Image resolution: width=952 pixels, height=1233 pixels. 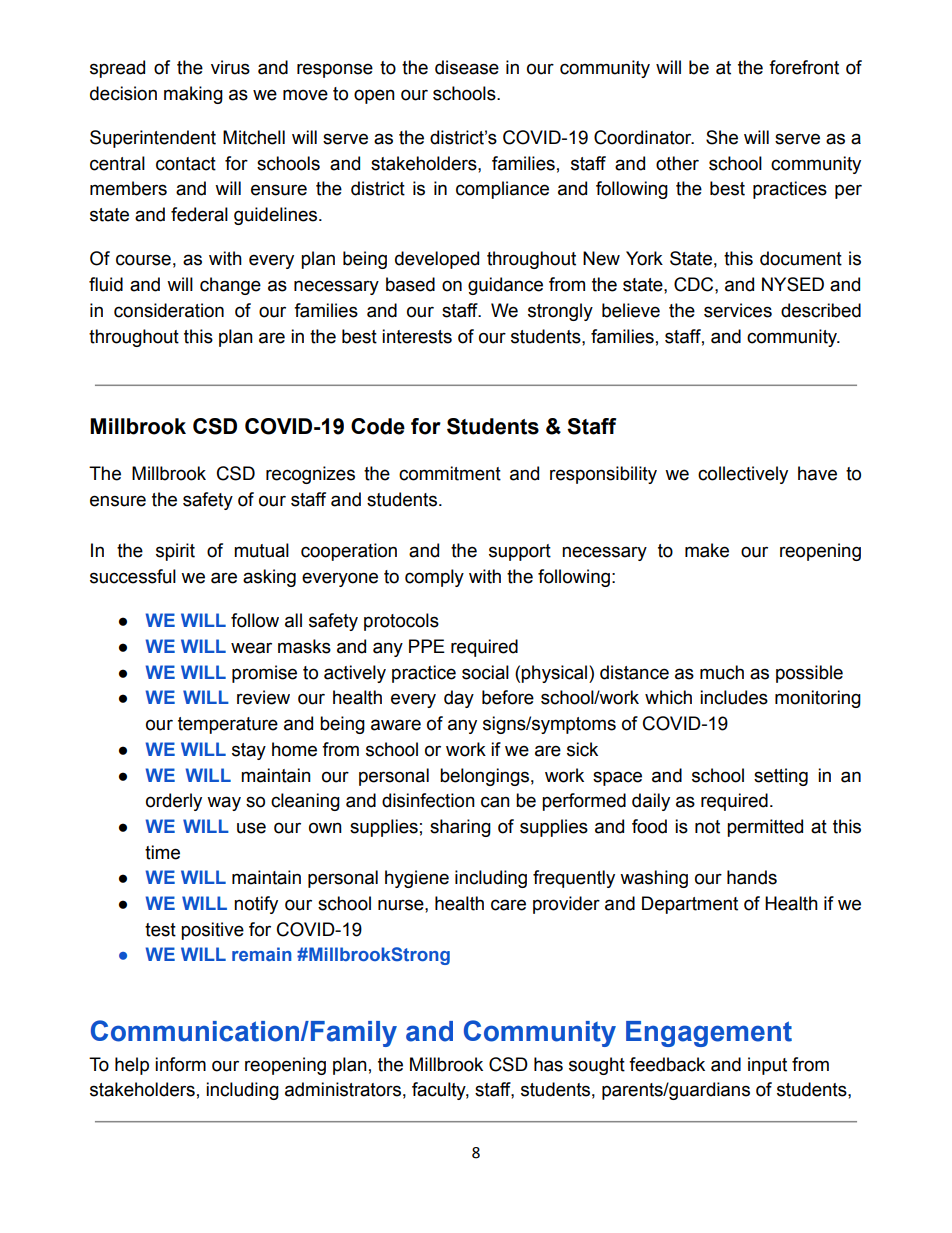 What do you see at coordinates (193, 95) in the page?
I see `making` at bounding box center [193, 95].
